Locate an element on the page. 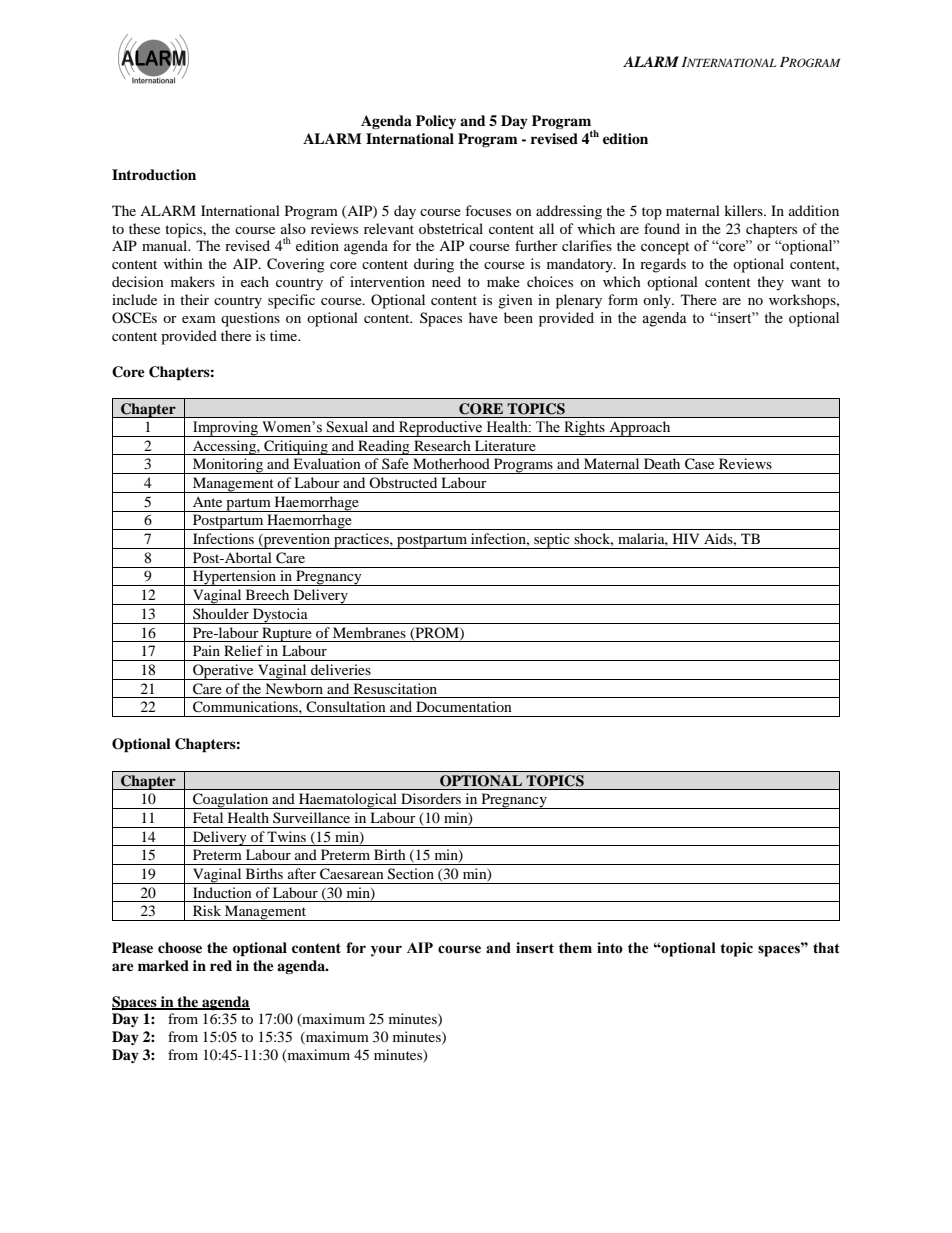 The image size is (952, 1233). choose is located at coordinates (180, 948).
